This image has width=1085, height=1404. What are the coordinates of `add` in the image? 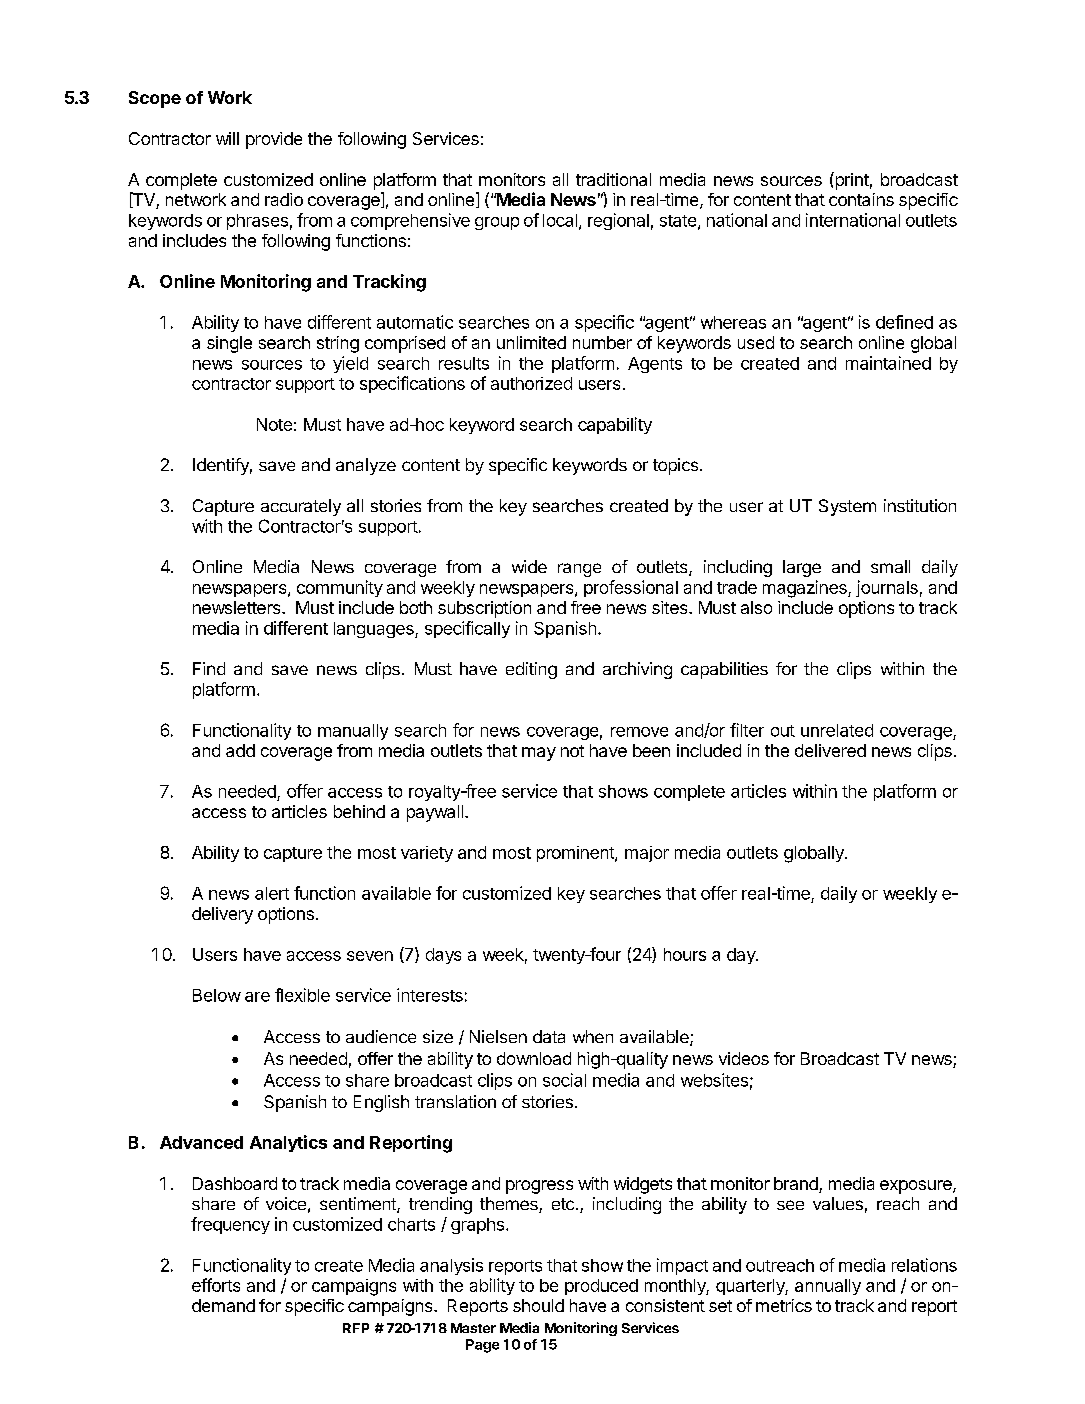 It's located at (240, 750).
